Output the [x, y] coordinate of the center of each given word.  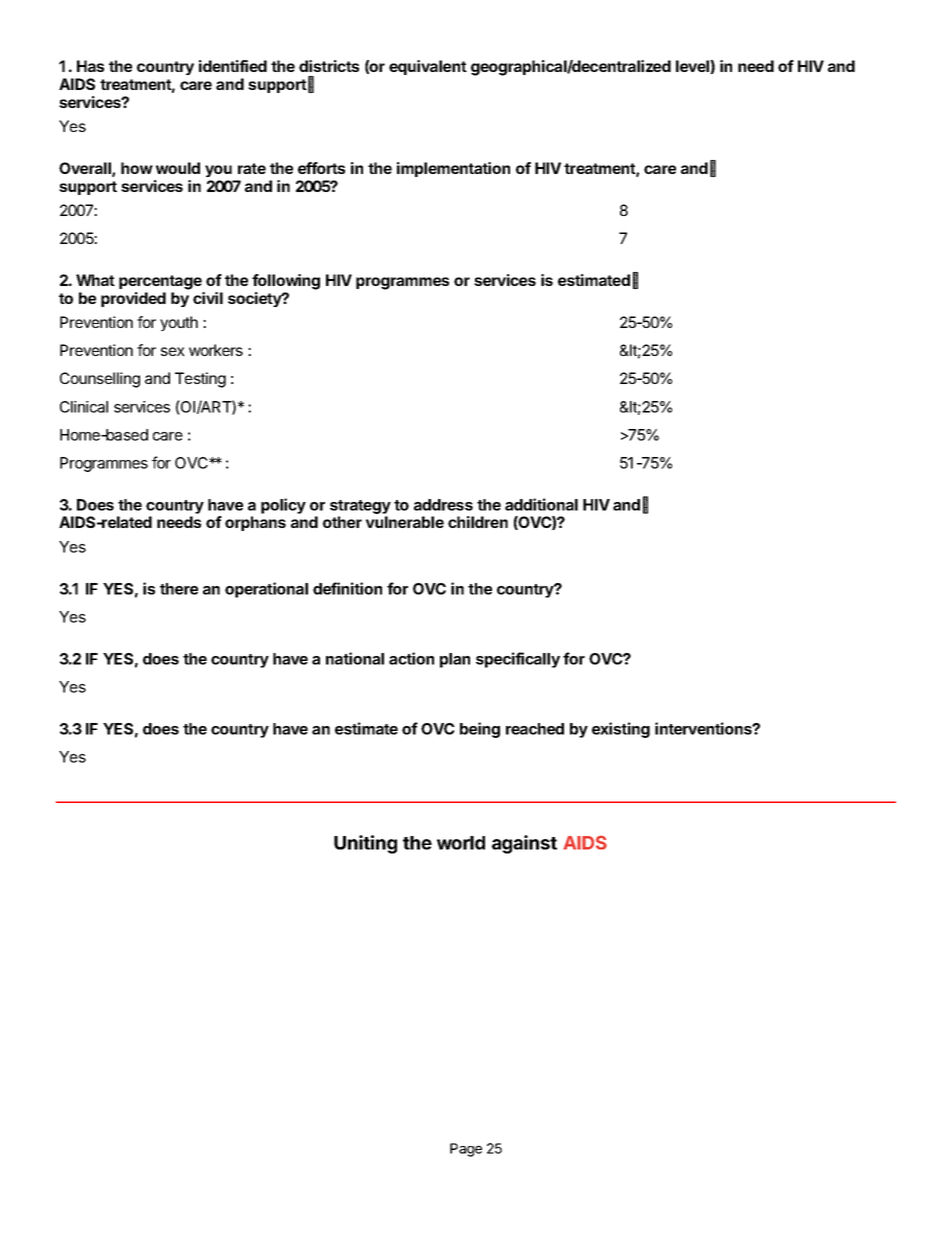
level [693, 67]
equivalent [428, 67]
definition [347, 588]
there [179, 589]
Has [90, 66]
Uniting [365, 844]
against [524, 844]
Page [466, 1150]
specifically [518, 660]
